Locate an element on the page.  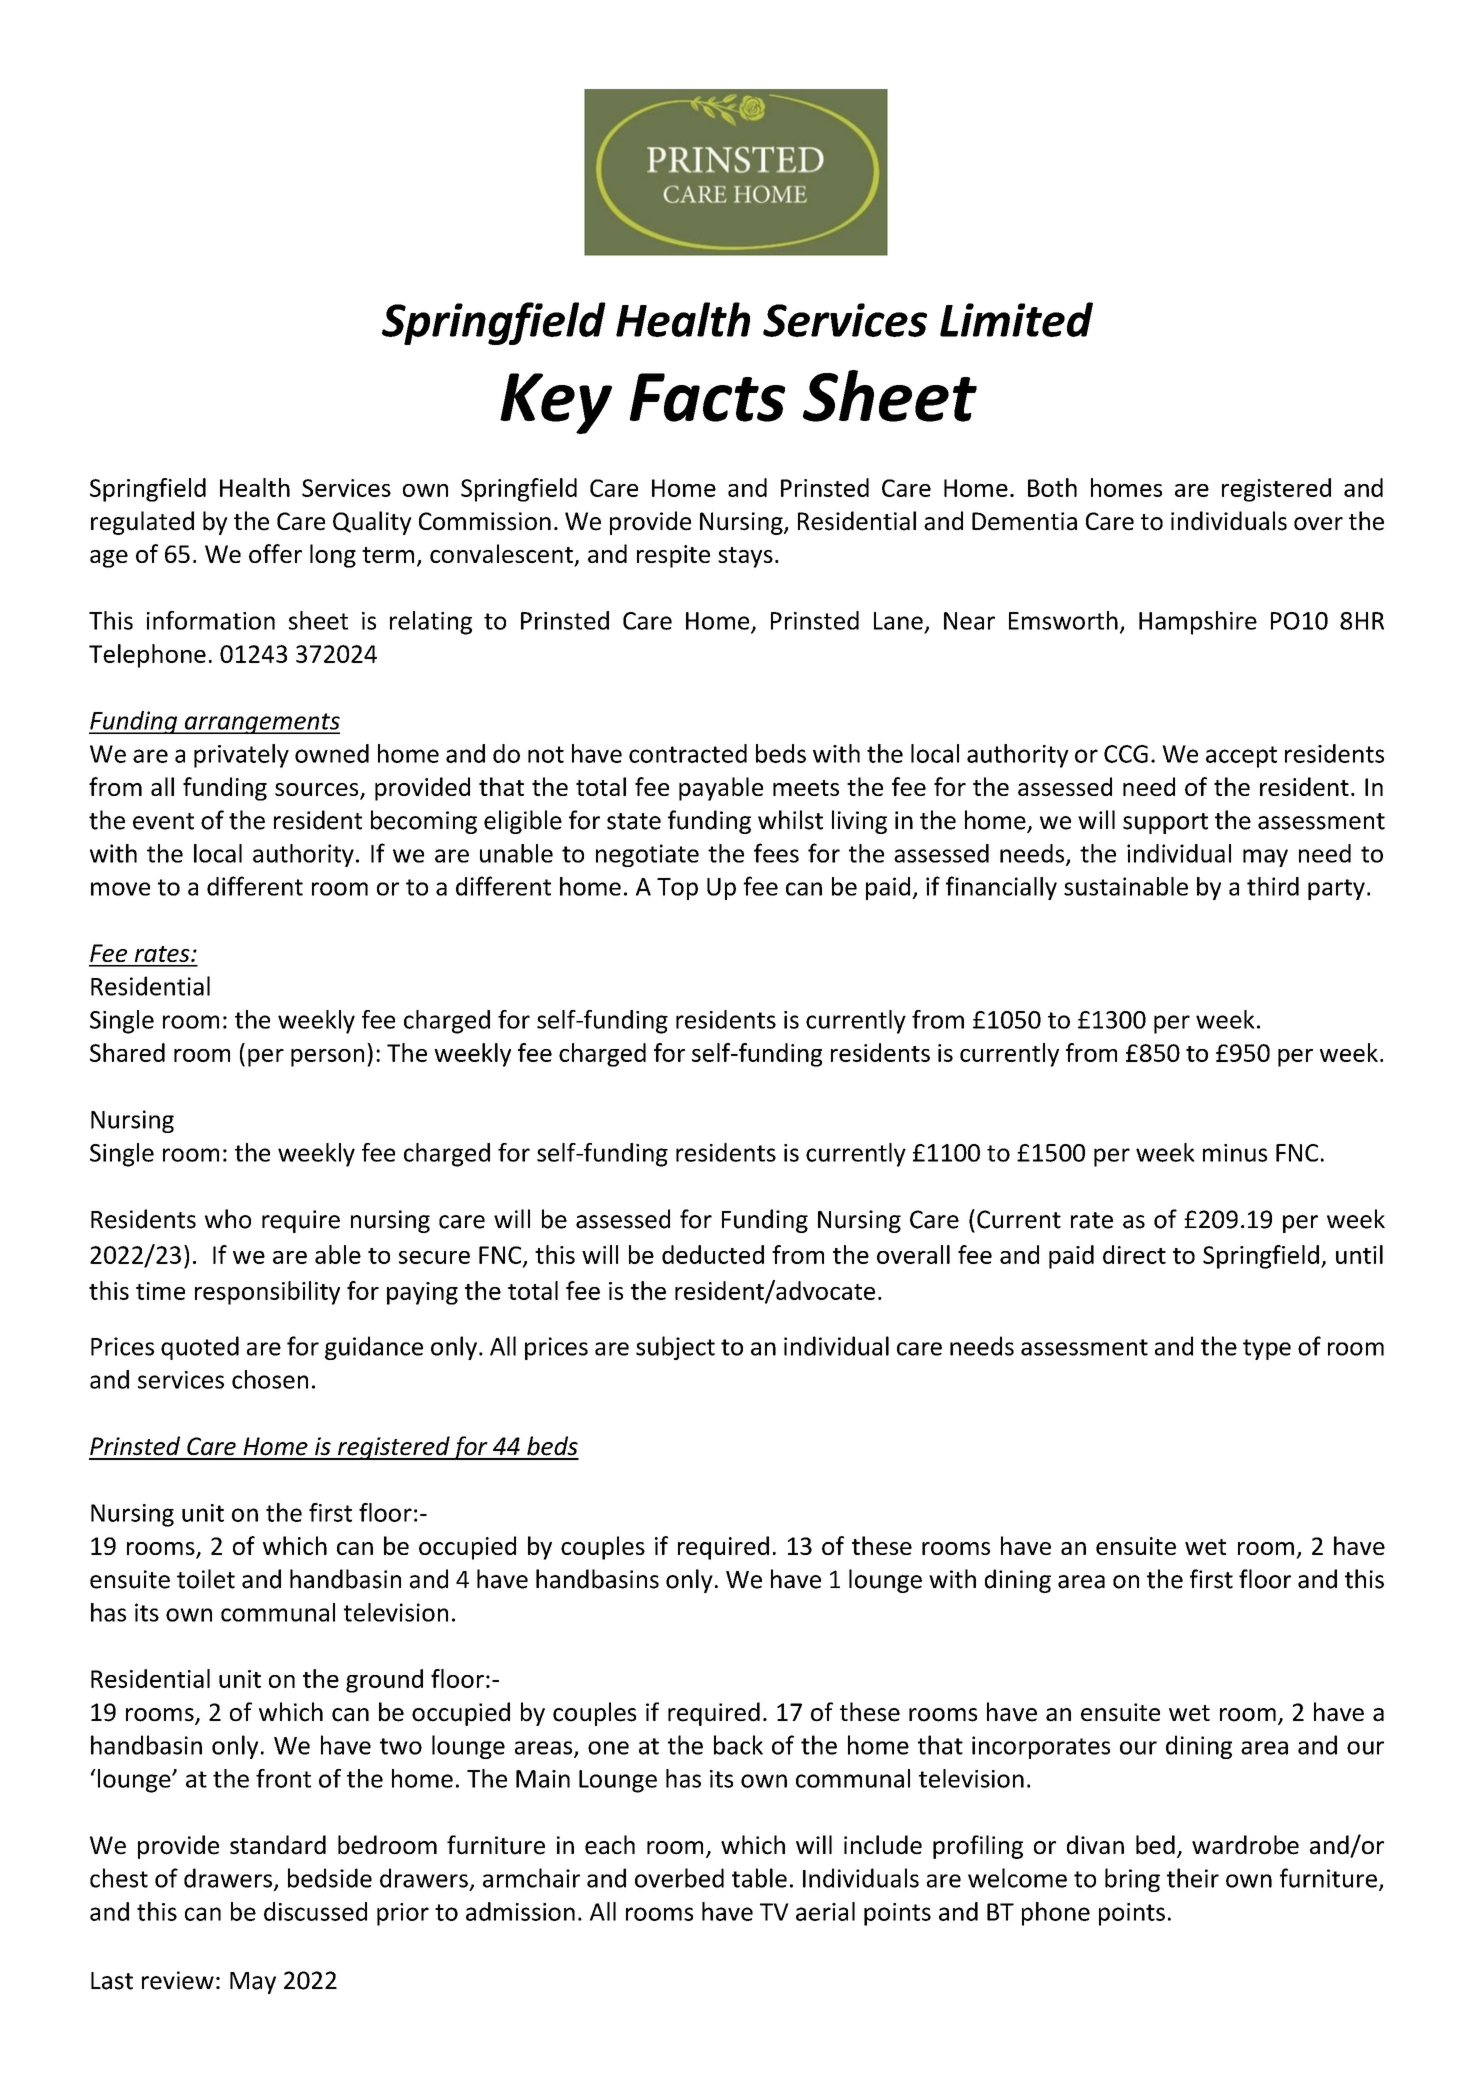
third is located at coordinates (1273, 886).
